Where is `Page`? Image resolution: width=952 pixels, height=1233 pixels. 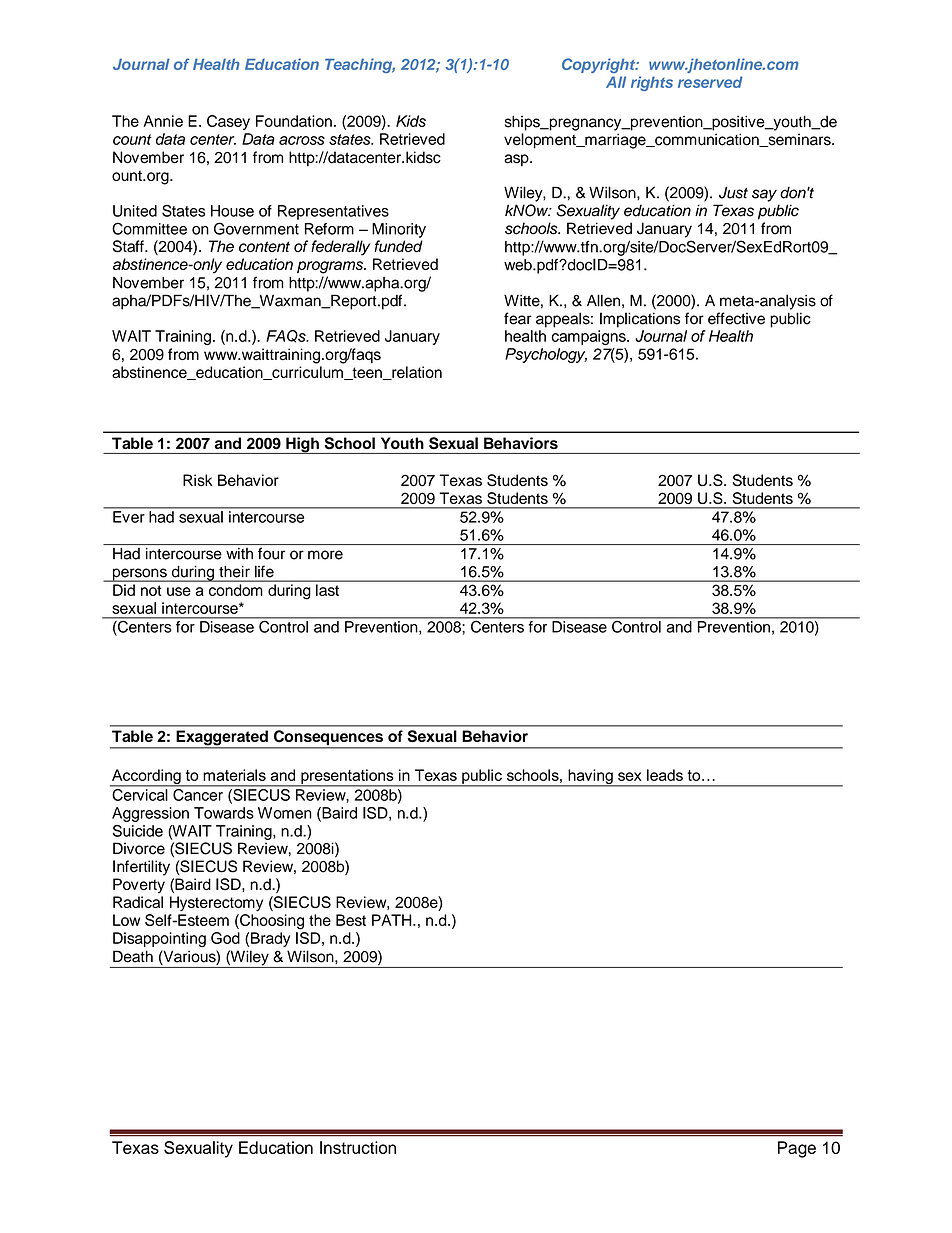 Page is located at coordinates (797, 1149).
